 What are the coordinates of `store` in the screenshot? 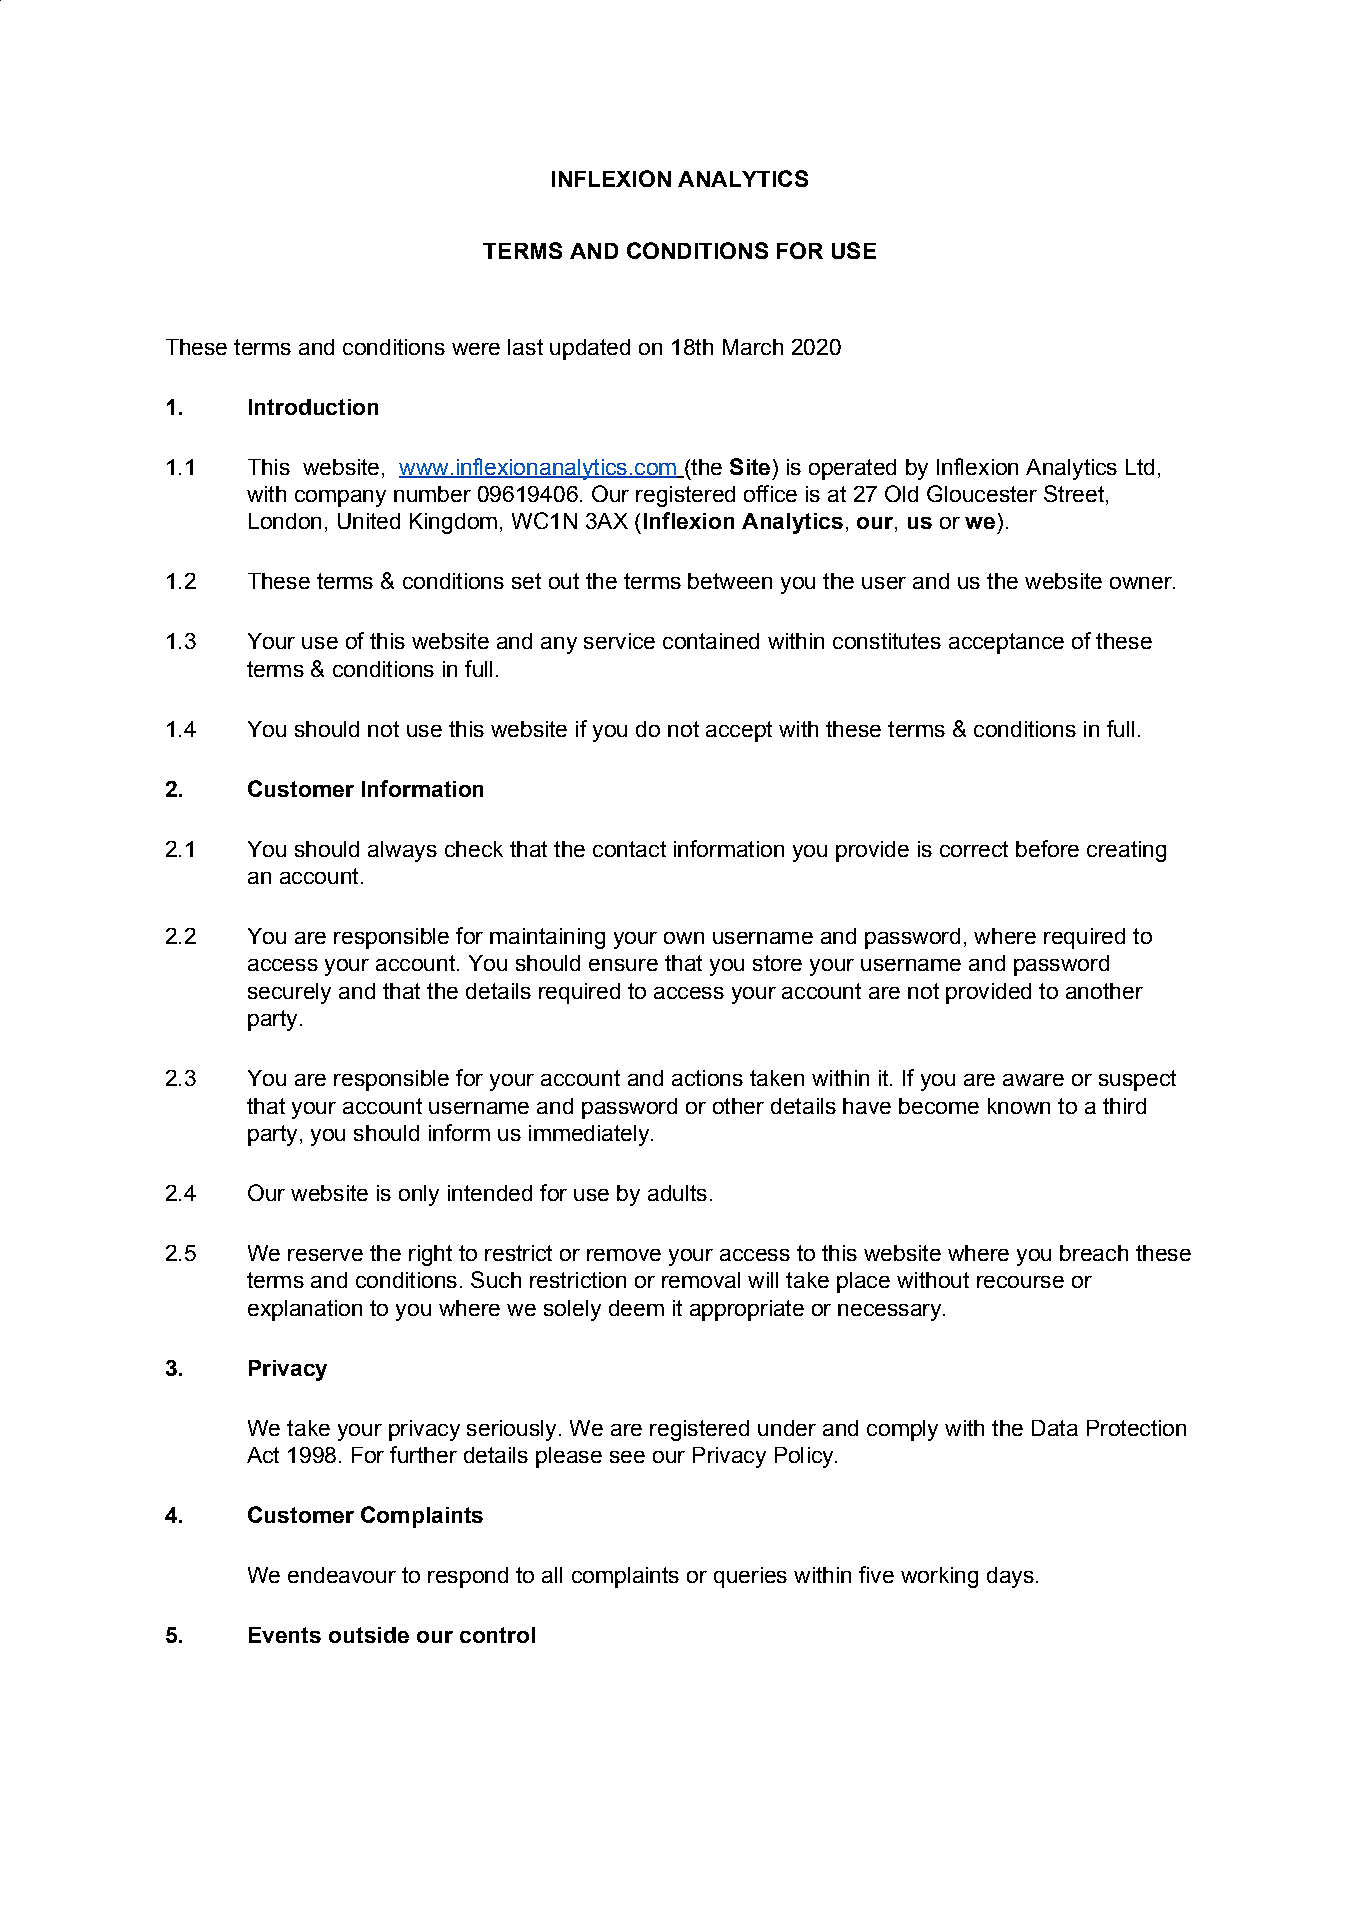 It's located at (777, 963).
